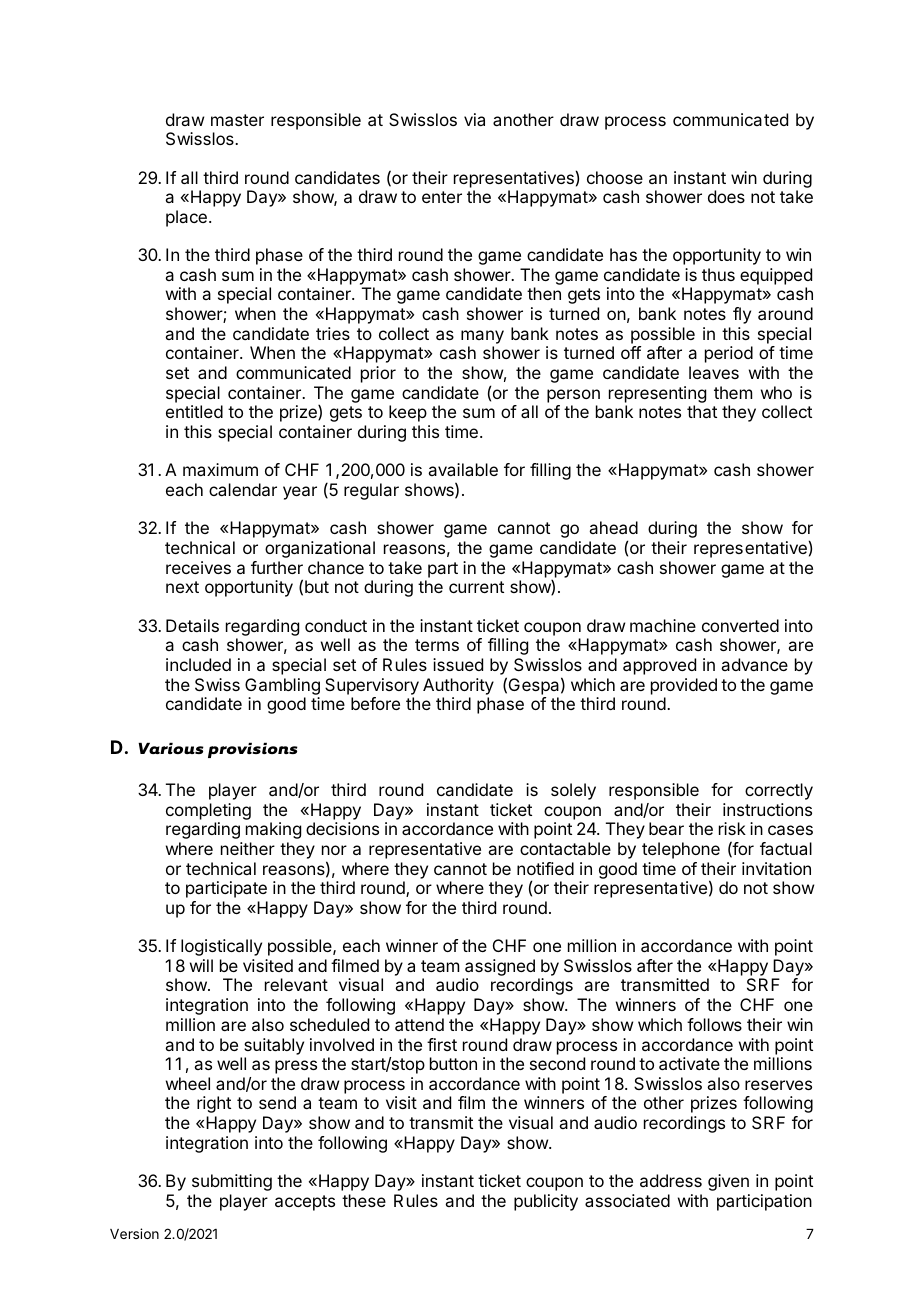 The image size is (924, 1308). Describe the element at coordinates (458, 686) in the image. I see `Authority` at that location.
